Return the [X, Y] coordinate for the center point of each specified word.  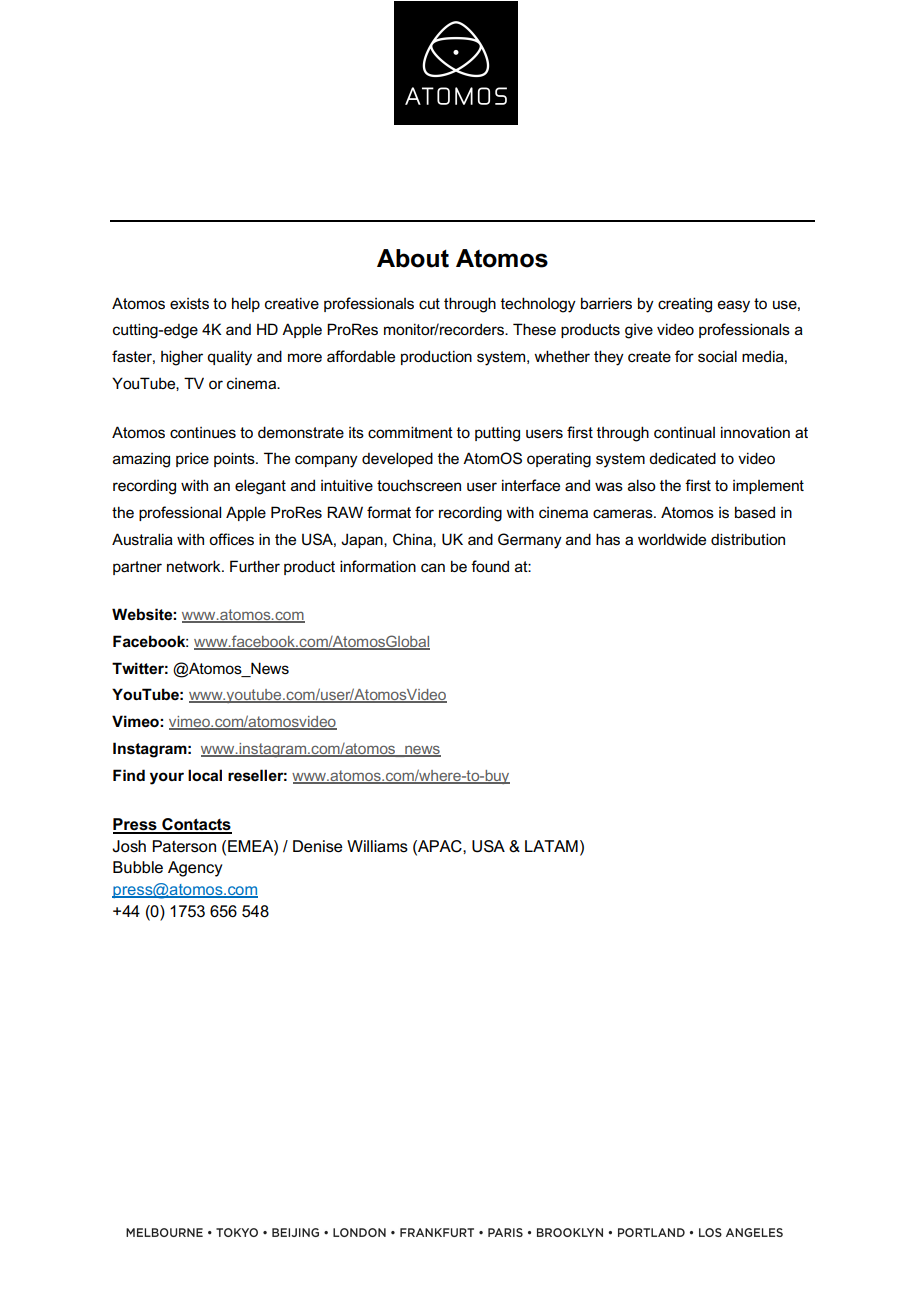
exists [189, 304]
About [413, 258]
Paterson [184, 846]
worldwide [672, 539]
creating [685, 305]
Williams [377, 846]
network [195, 566]
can [433, 567]
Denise [318, 846]
